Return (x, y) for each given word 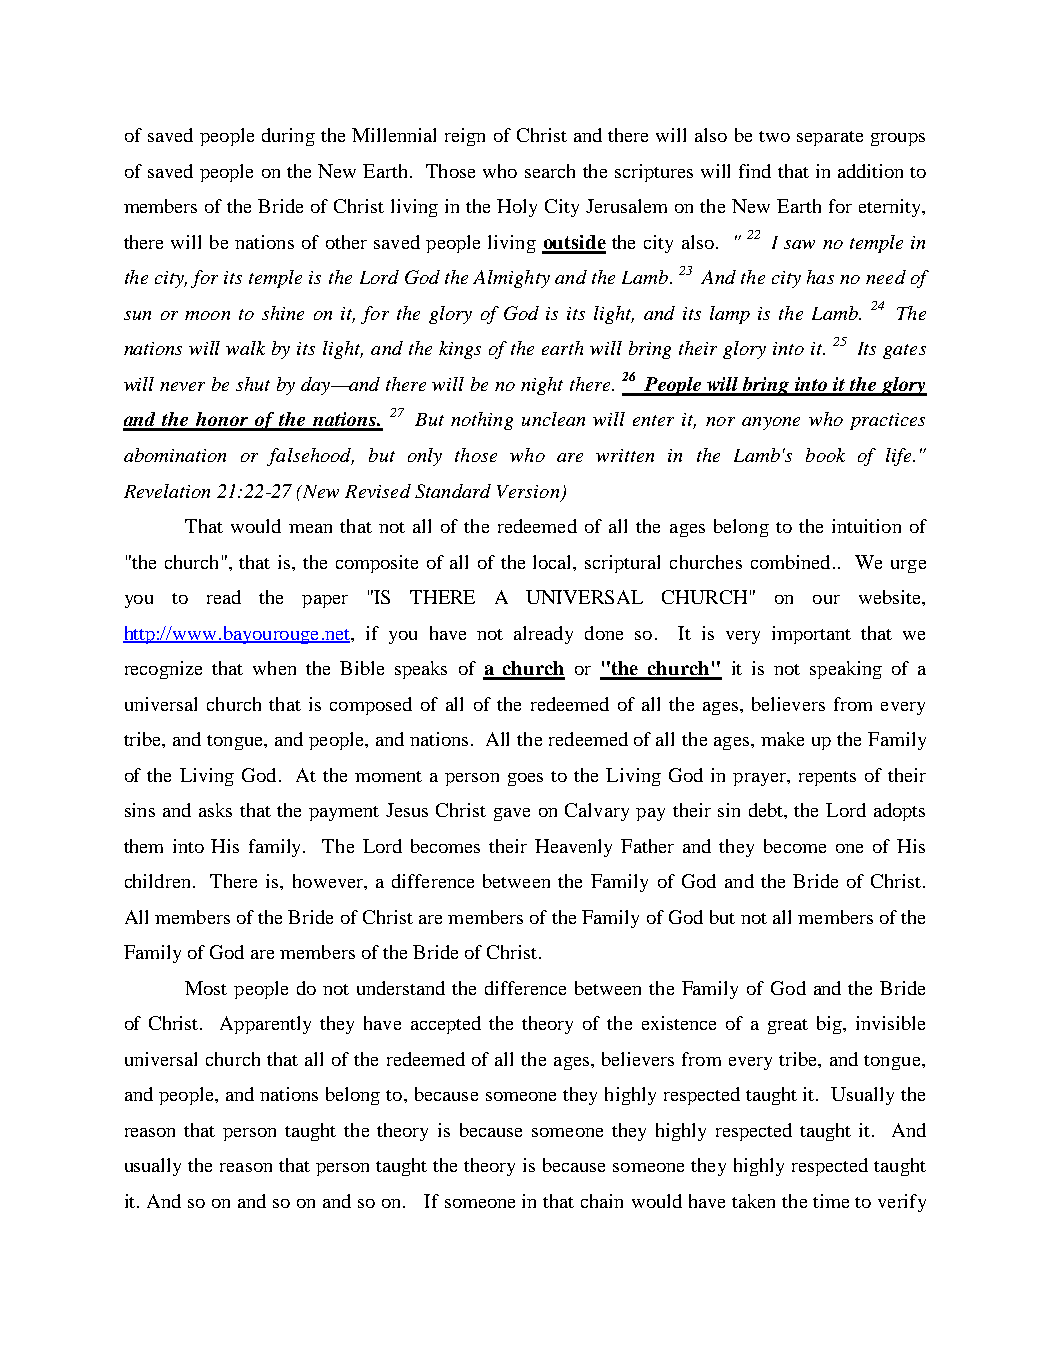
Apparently (265, 1025)
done (604, 633)
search (550, 171)
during (288, 137)
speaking (846, 670)
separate (830, 138)
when (274, 668)
